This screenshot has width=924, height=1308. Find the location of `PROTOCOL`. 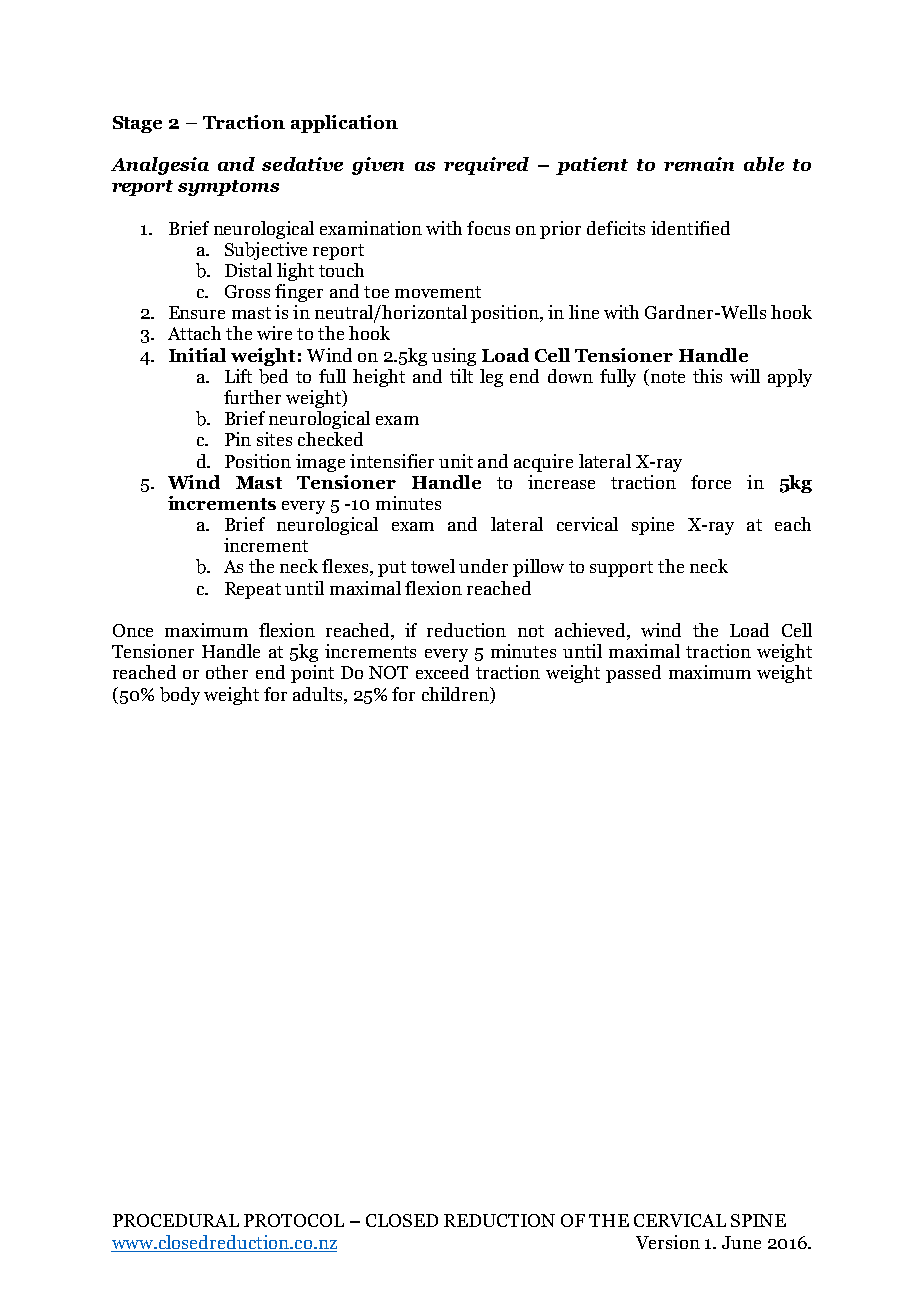

PROTOCOL is located at coordinates (294, 1220).
